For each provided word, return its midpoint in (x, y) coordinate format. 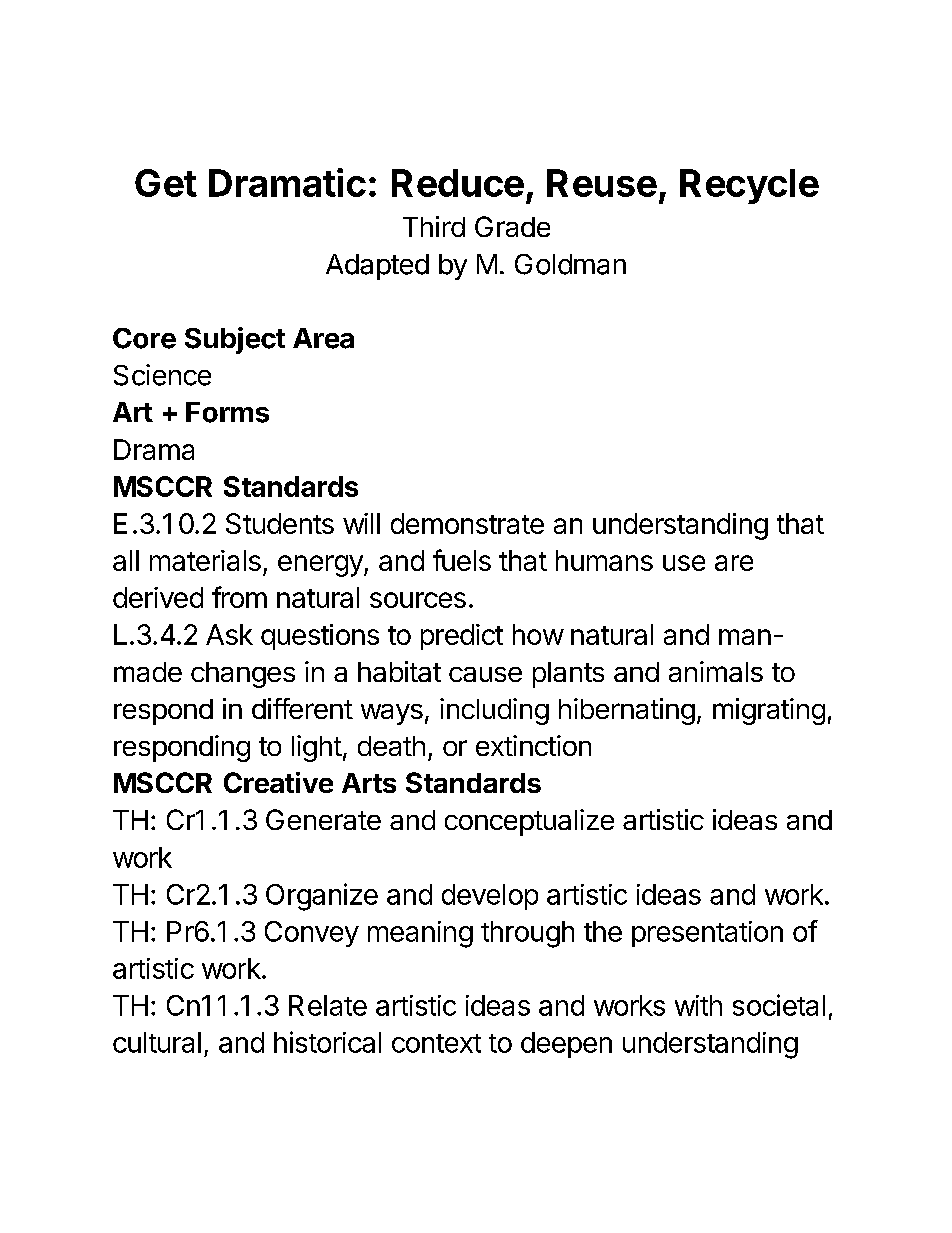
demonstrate (467, 523)
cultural (157, 1042)
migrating (769, 711)
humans (604, 560)
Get (166, 183)
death (391, 746)
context (436, 1043)
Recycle (749, 186)
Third (434, 226)
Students (280, 523)
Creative (278, 782)
